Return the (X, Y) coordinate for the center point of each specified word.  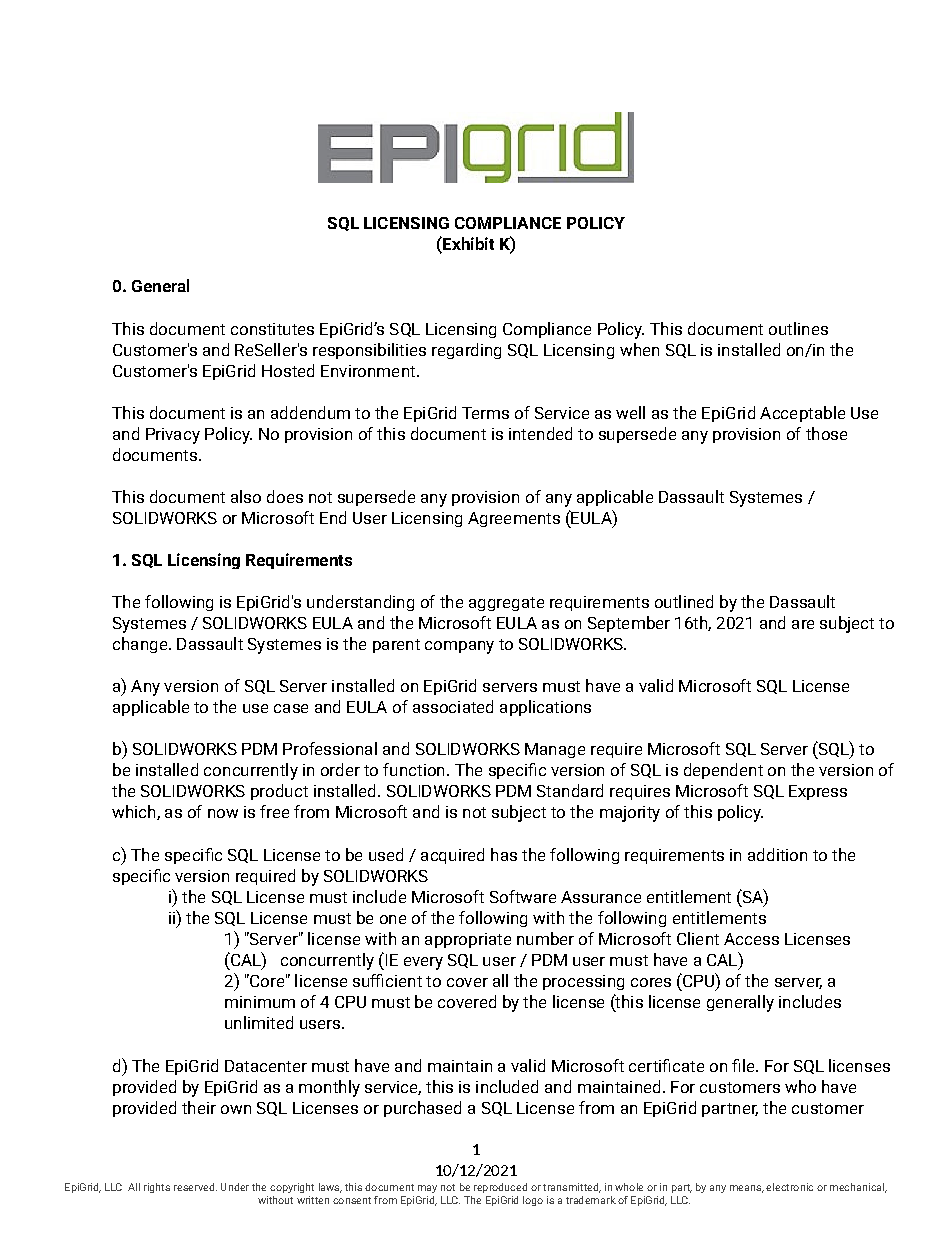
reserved (195, 1187)
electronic (789, 1187)
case (291, 708)
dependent (723, 771)
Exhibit (467, 243)
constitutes (272, 329)
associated (453, 706)
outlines (798, 328)
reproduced (500, 1188)
